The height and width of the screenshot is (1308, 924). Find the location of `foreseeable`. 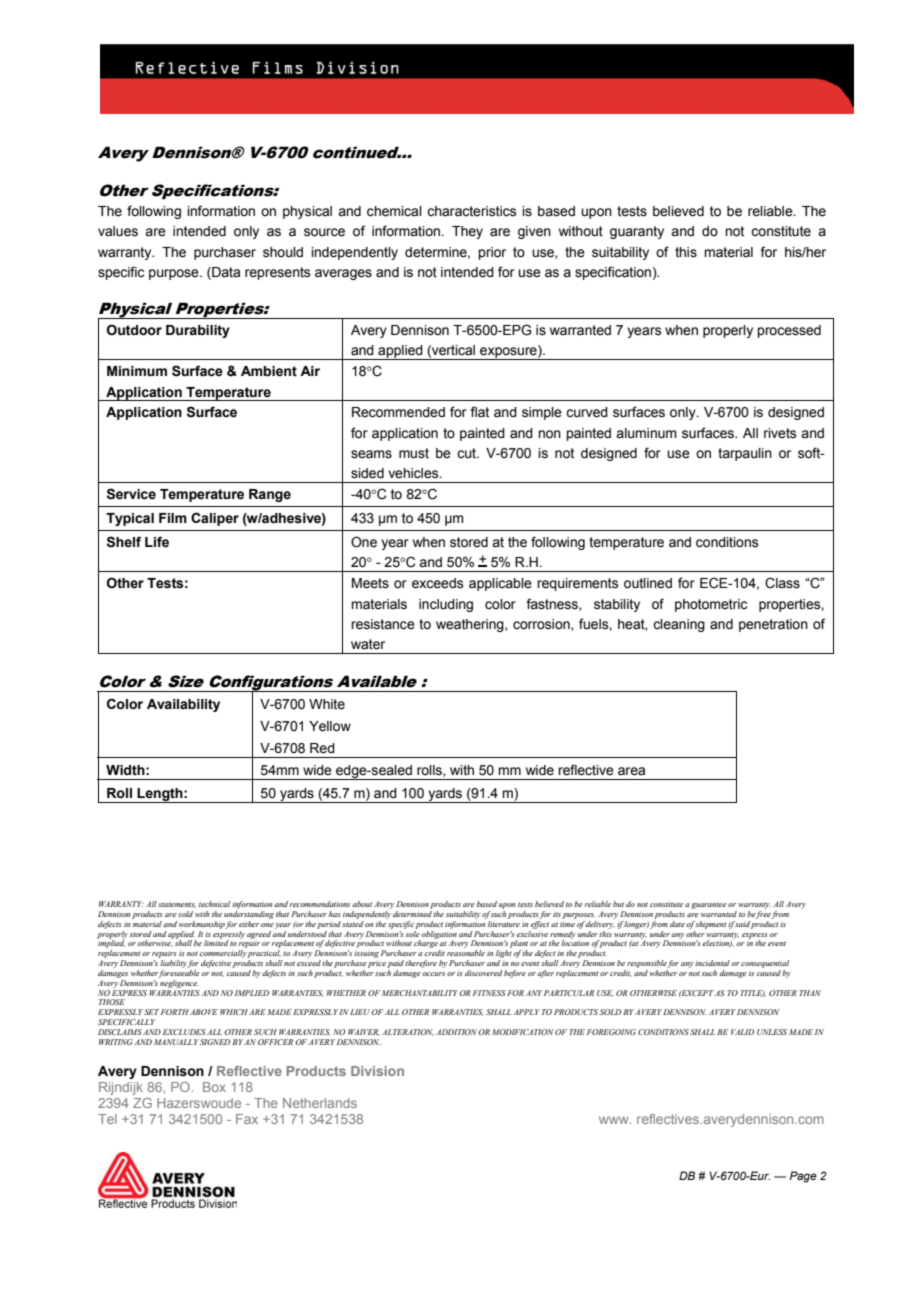

foreseeable is located at coordinates (179, 972).
